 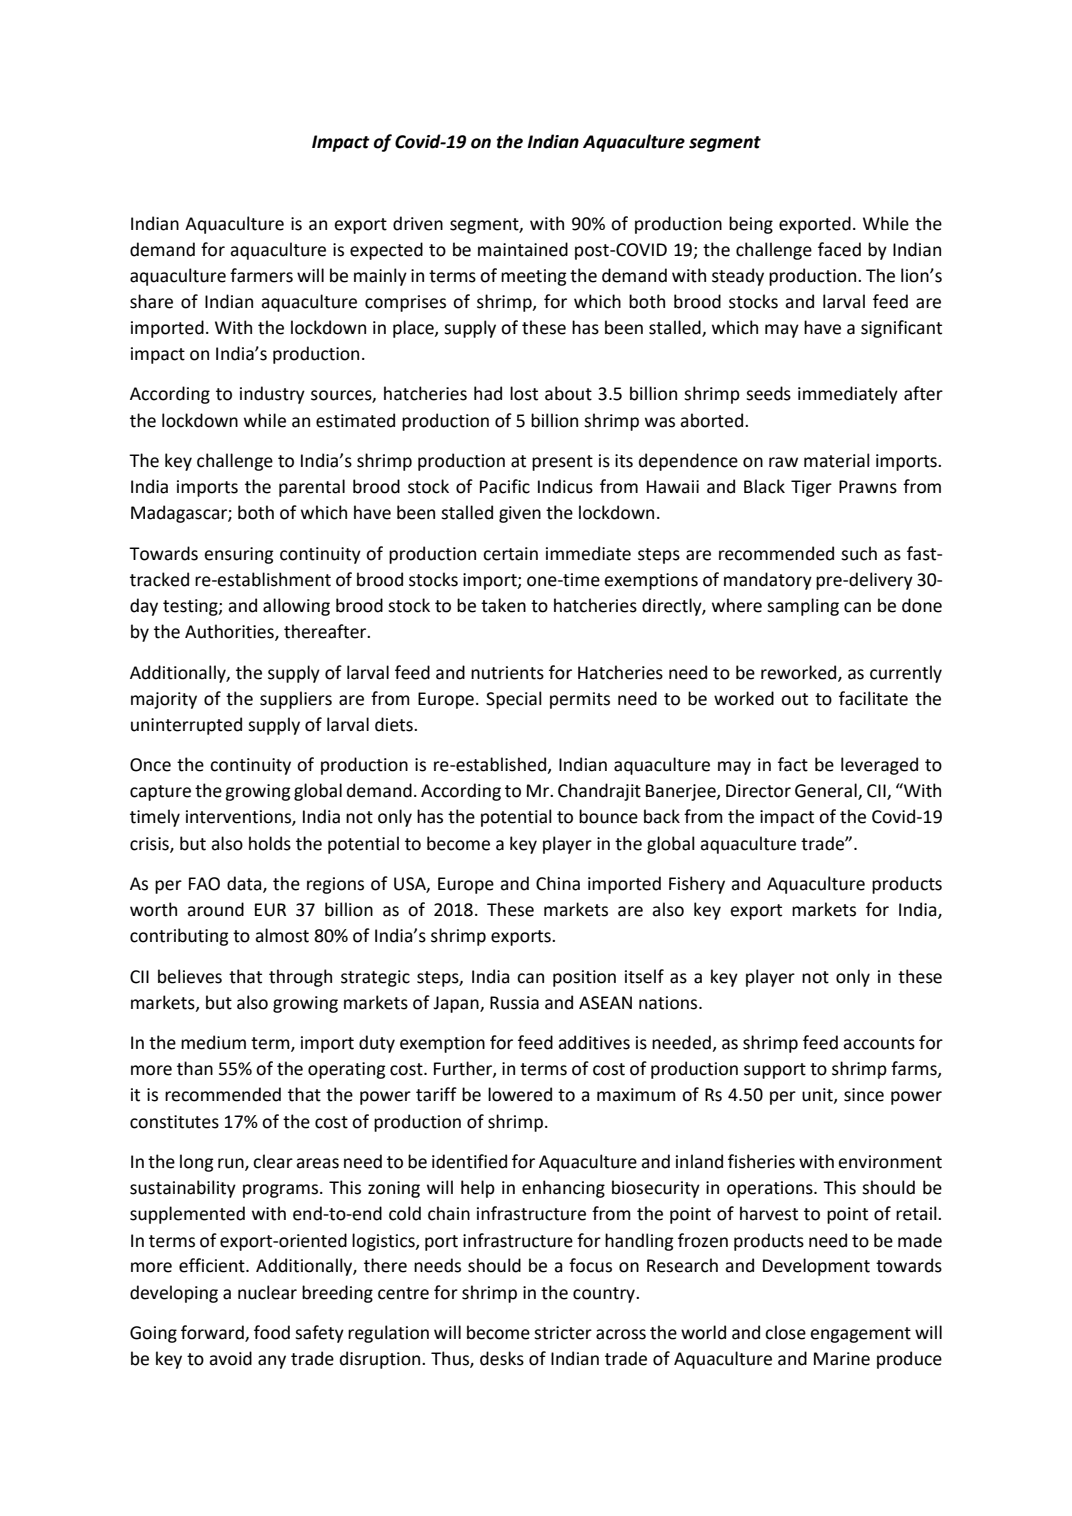 I want to click on accounts, so click(x=879, y=1043).
